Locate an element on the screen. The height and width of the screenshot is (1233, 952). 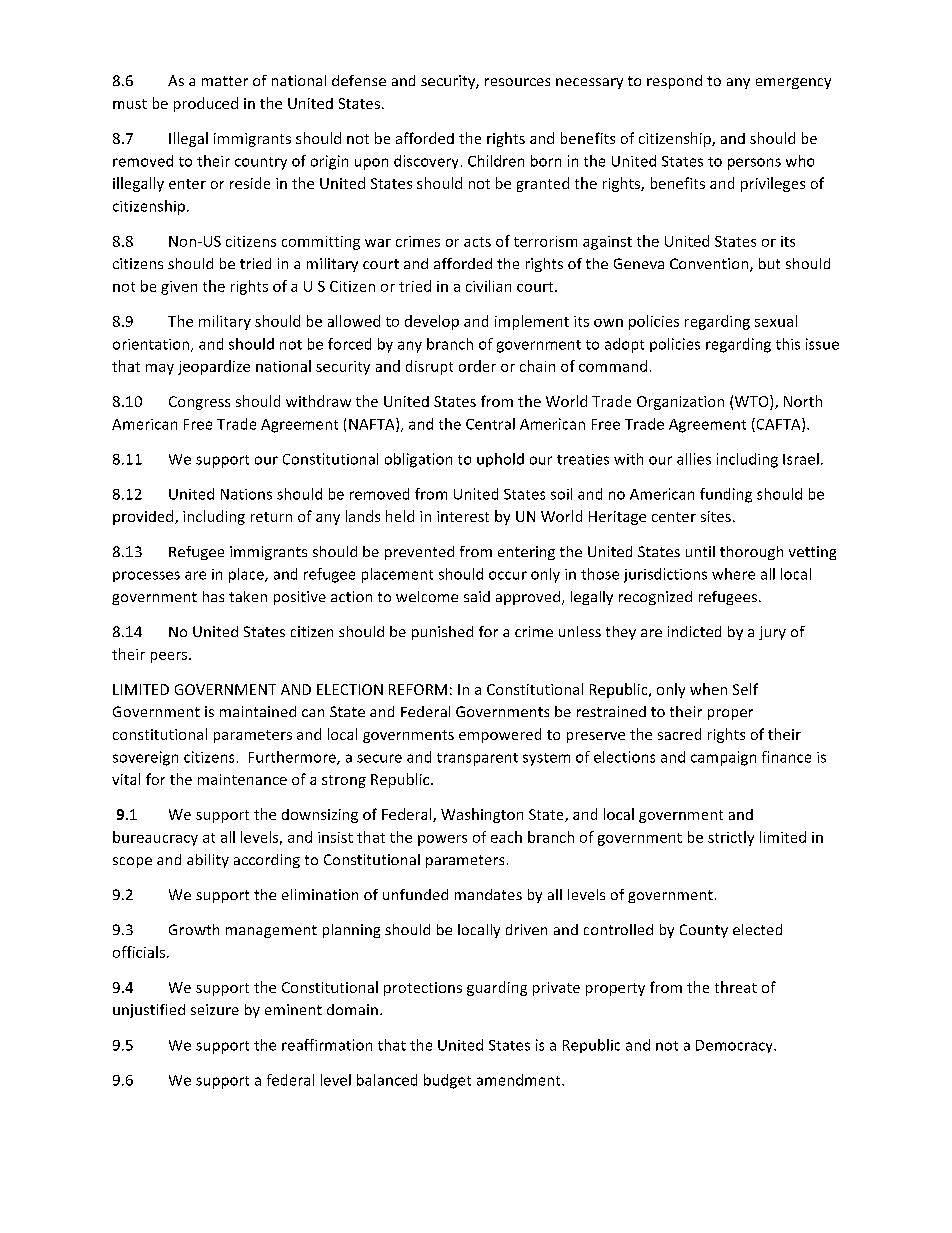
Congress is located at coordinates (199, 403).
